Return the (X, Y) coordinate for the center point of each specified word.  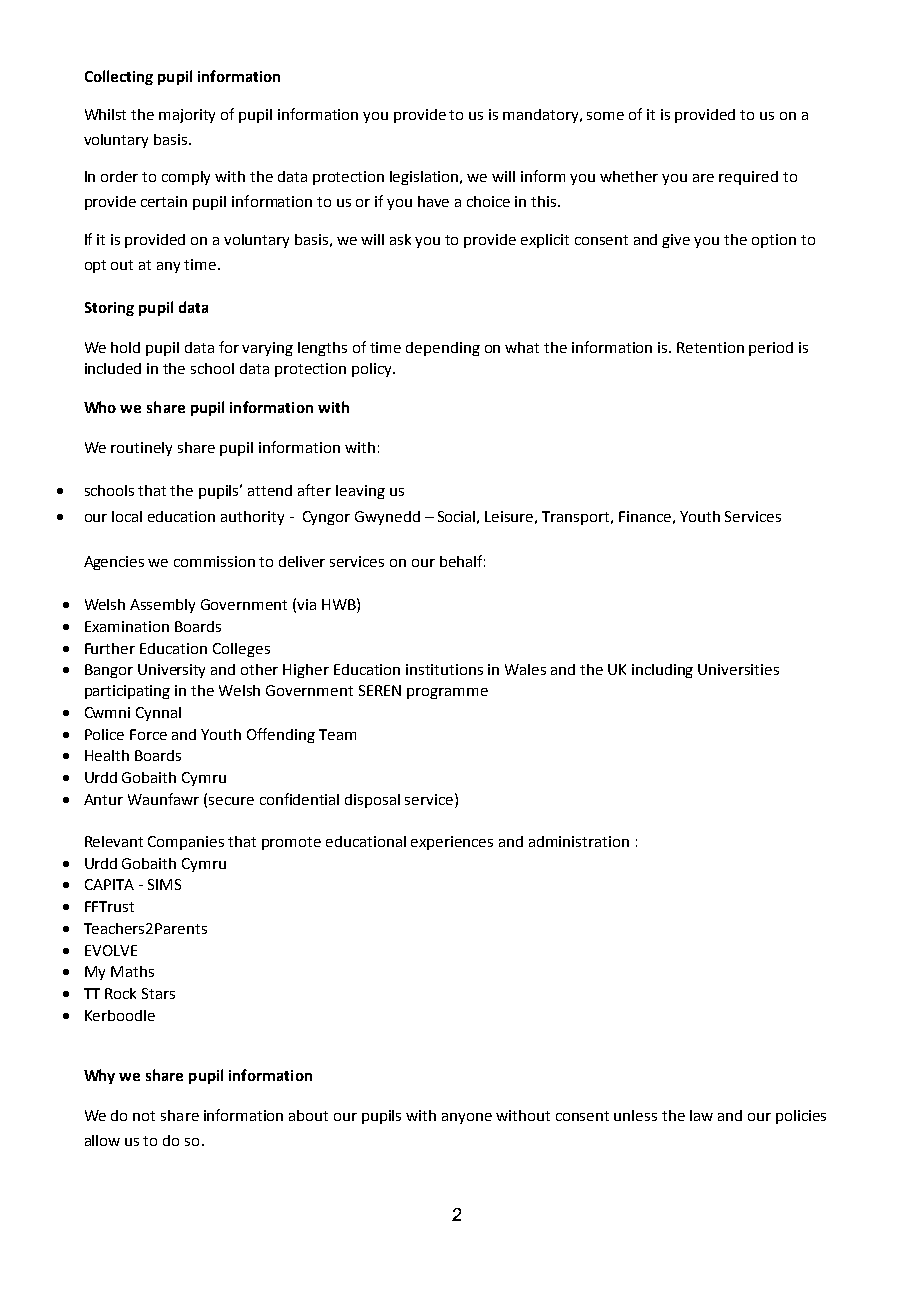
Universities (738, 669)
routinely (141, 449)
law (701, 1115)
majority (187, 116)
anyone (467, 1118)
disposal (372, 801)
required (748, 178)
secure (231, 801)
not (144, 1116)
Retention (710, 347)
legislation (425, 178)
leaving (360, 492)
